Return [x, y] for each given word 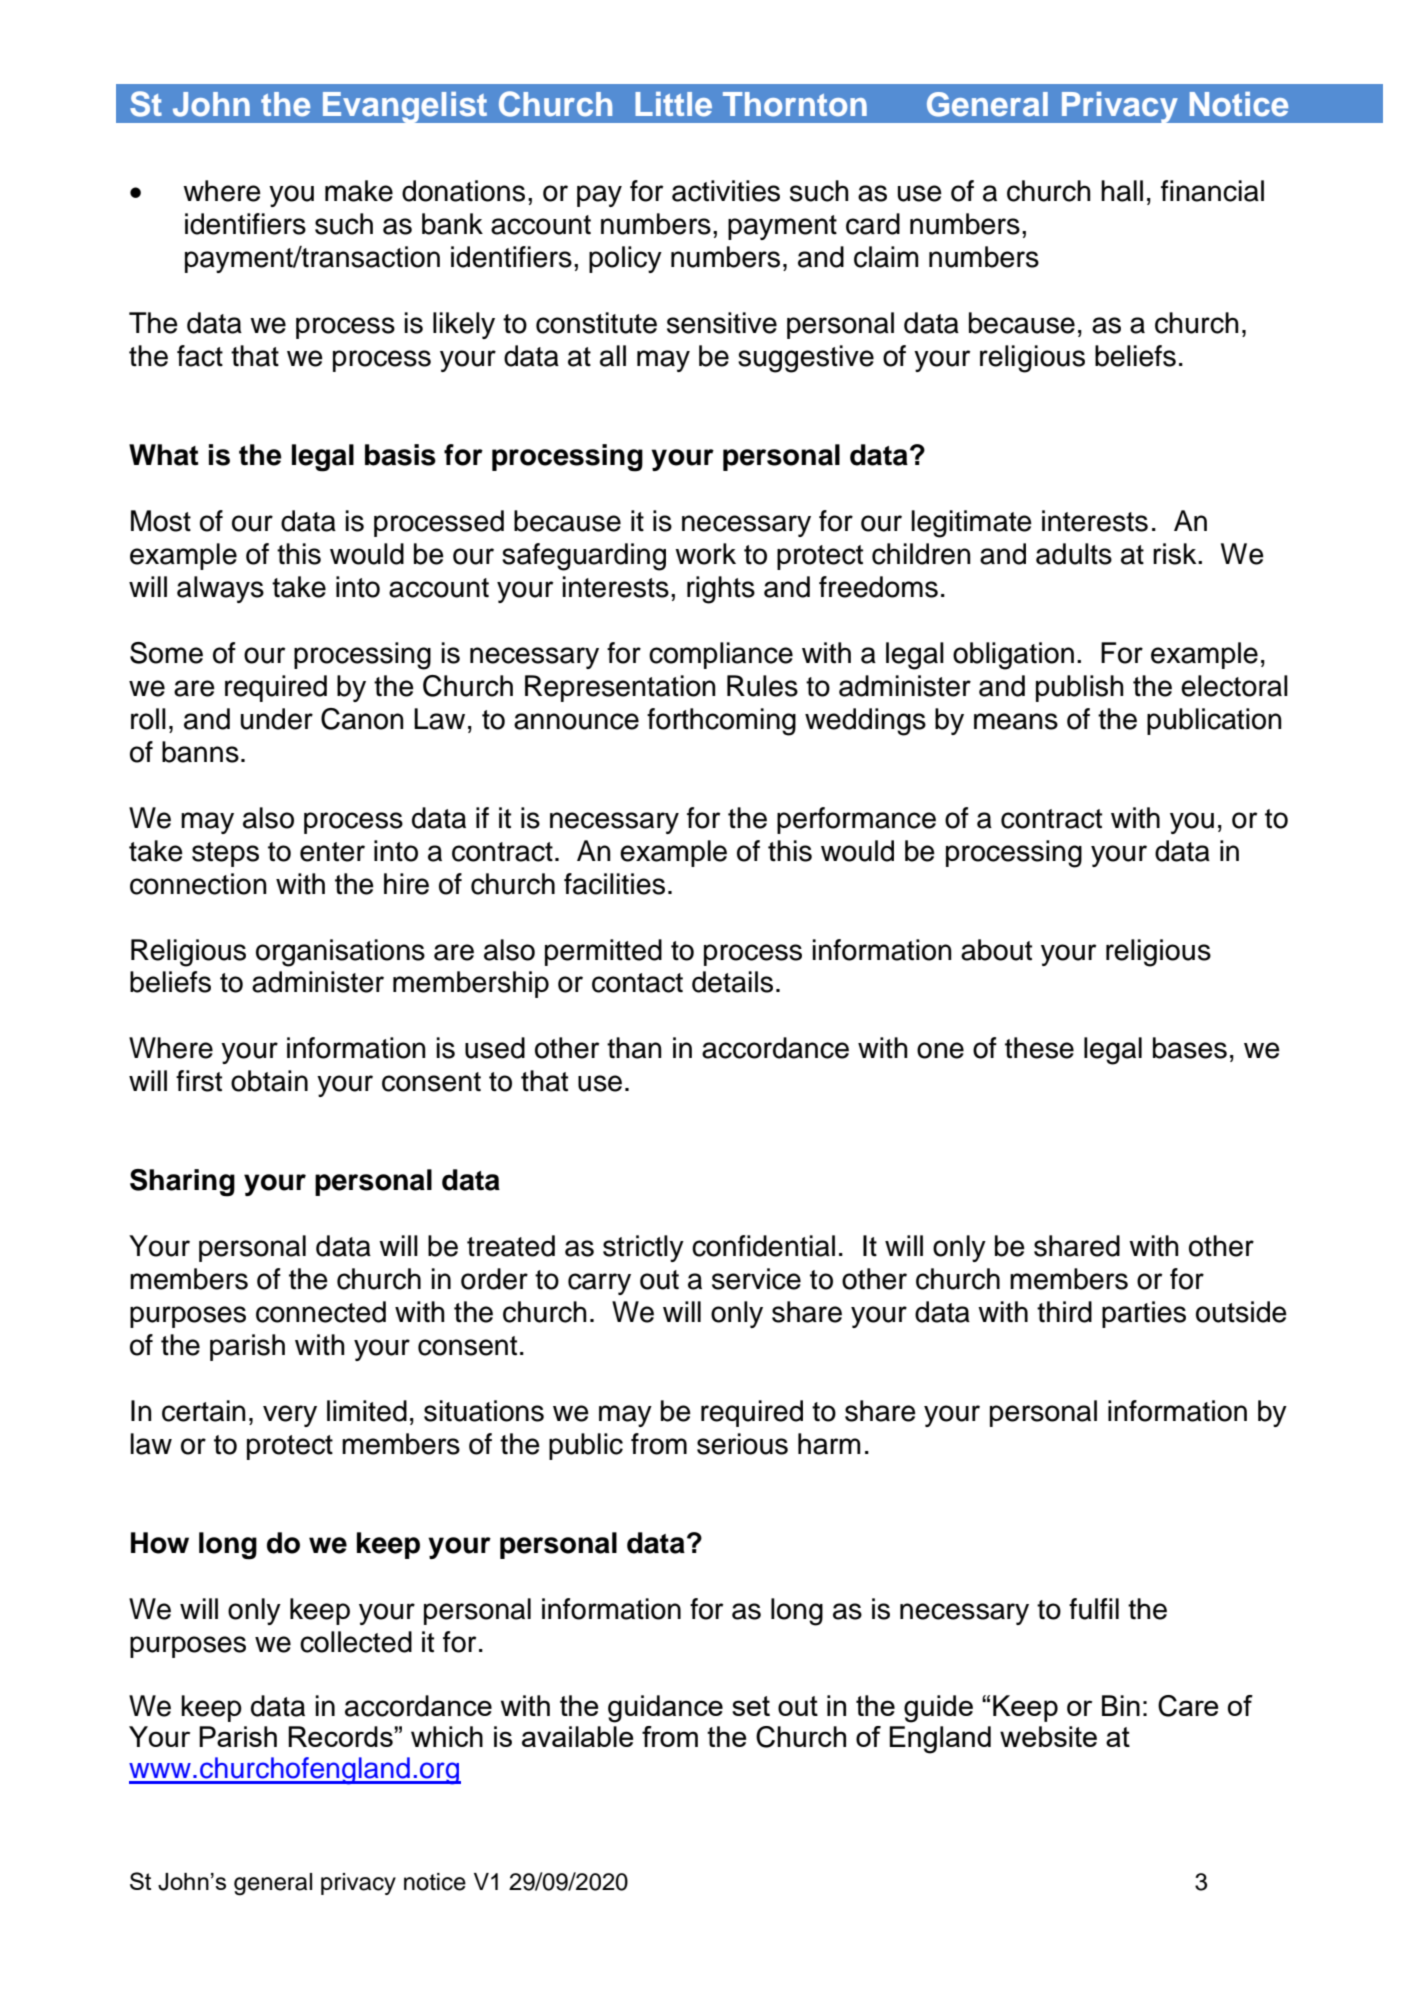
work [705, 554]
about [996, 950]
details [732, 982]
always [220, 589]
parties [1144, 1314]
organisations [340, 953]
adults [1074, 554]
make [359, 191]
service [756, 1279]
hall [1122, 191]
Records [341, 1736]
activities [726, 191]
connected [321, 1312]
